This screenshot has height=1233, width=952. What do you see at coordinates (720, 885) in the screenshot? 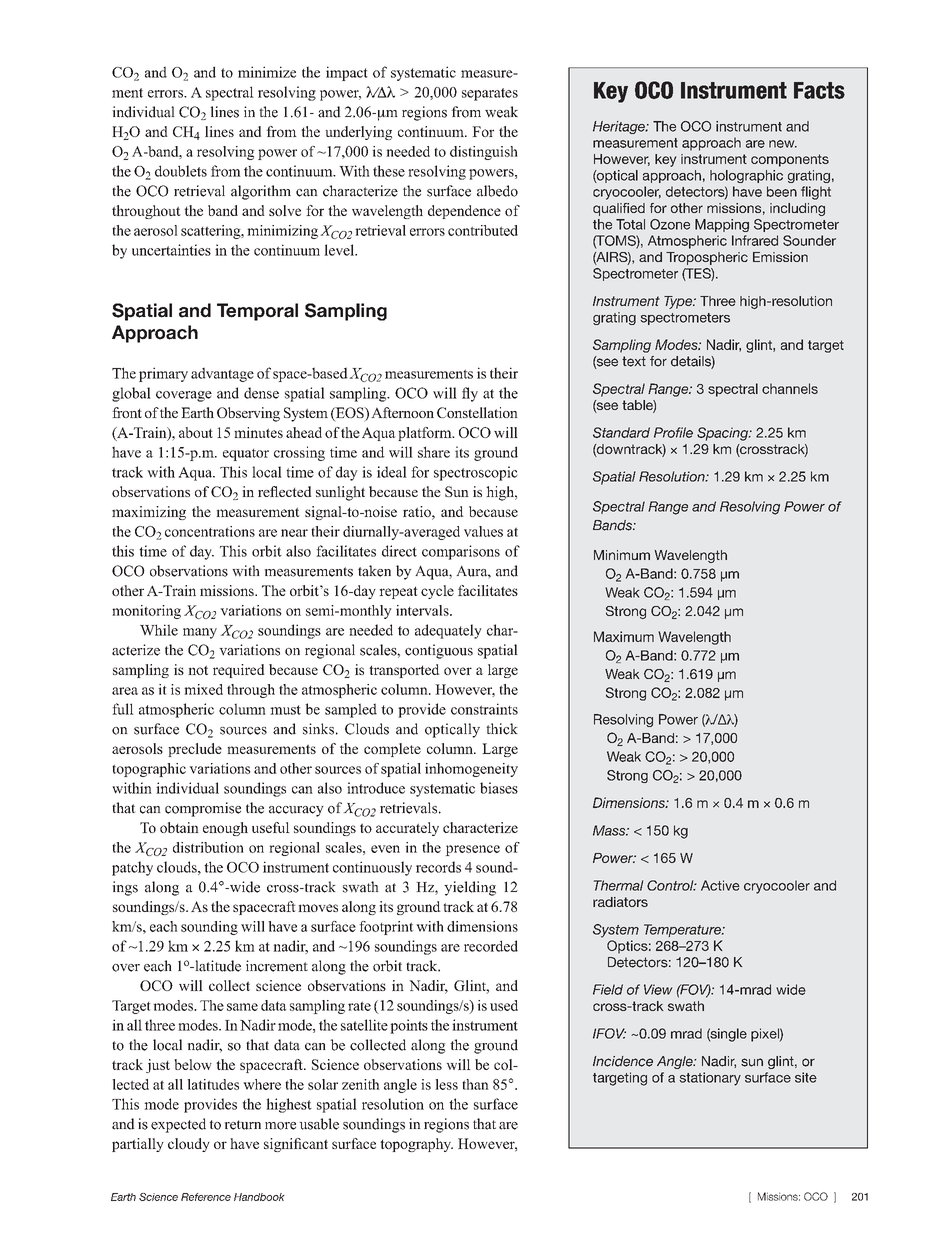
I see `Active` at bounding box center [720, 885].
